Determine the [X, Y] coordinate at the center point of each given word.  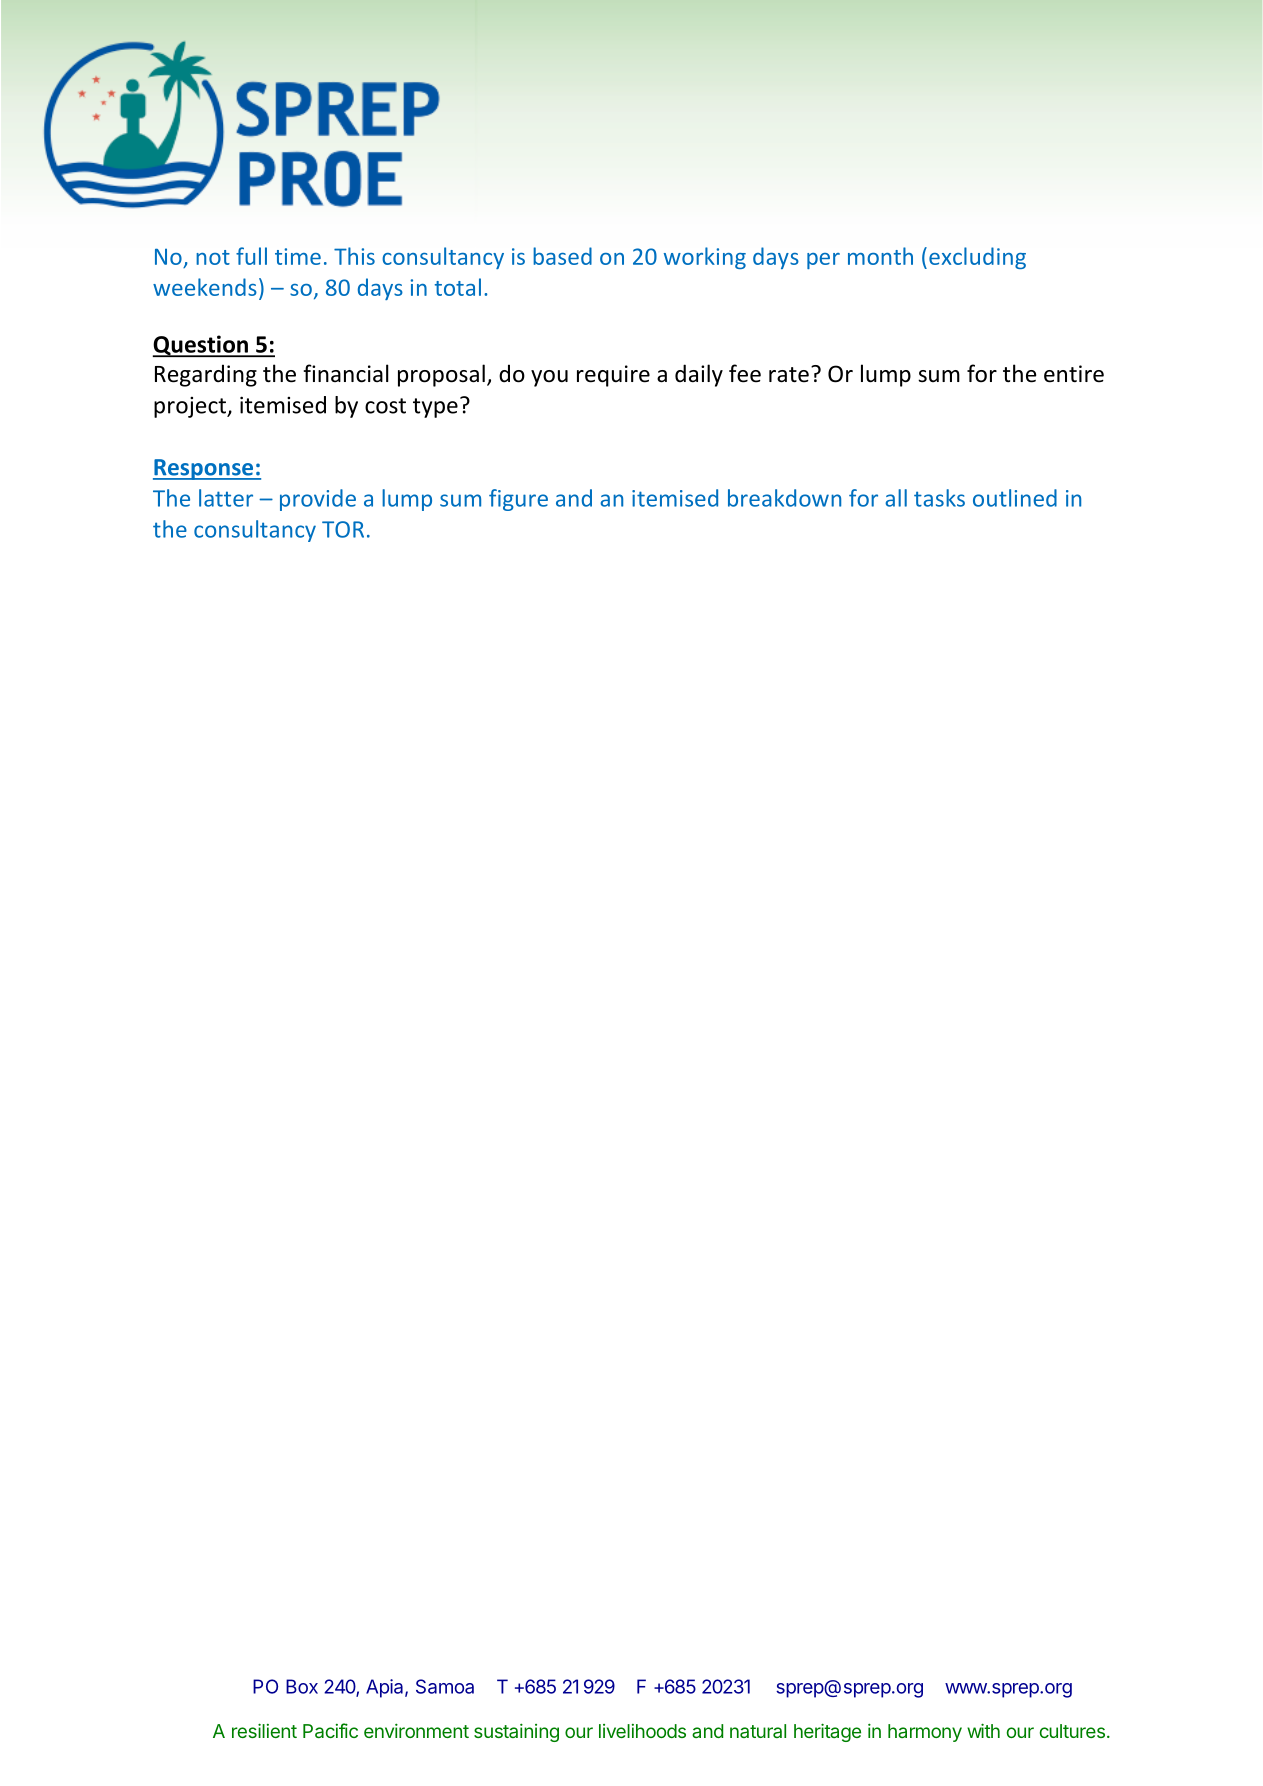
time [298, 256]
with [983, 1730]
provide [318, 500]
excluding [977, 258]
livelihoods [642, 1731]
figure [518, 500]
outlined [1015, 498]
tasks [939, 498]
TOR [343, 529]
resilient [264, 1730]
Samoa [445, 1686]
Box [302, 1686]
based [562, 256]
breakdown [784, 498]
